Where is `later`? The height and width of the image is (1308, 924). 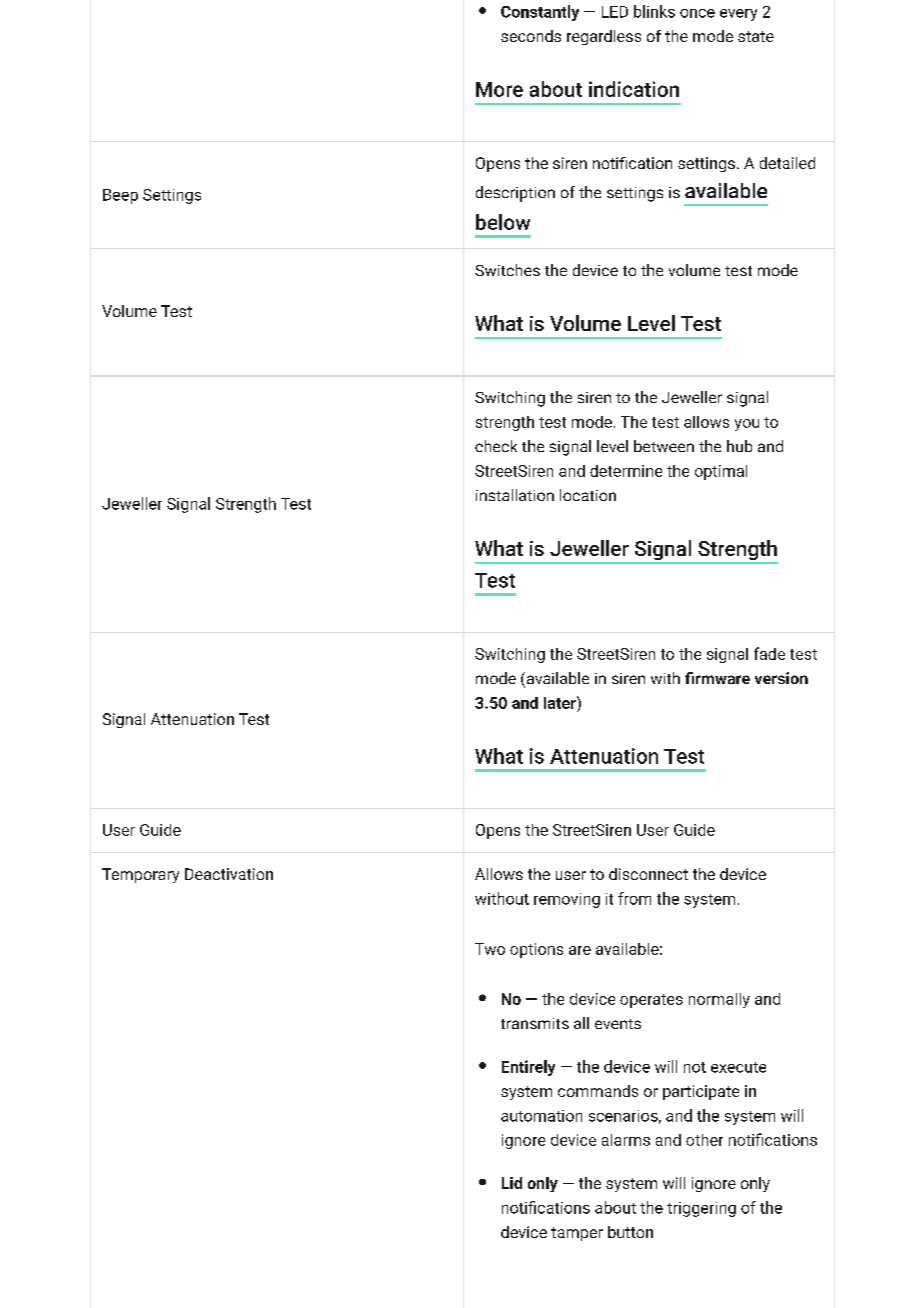
later is located at coordinates (561, 702).
